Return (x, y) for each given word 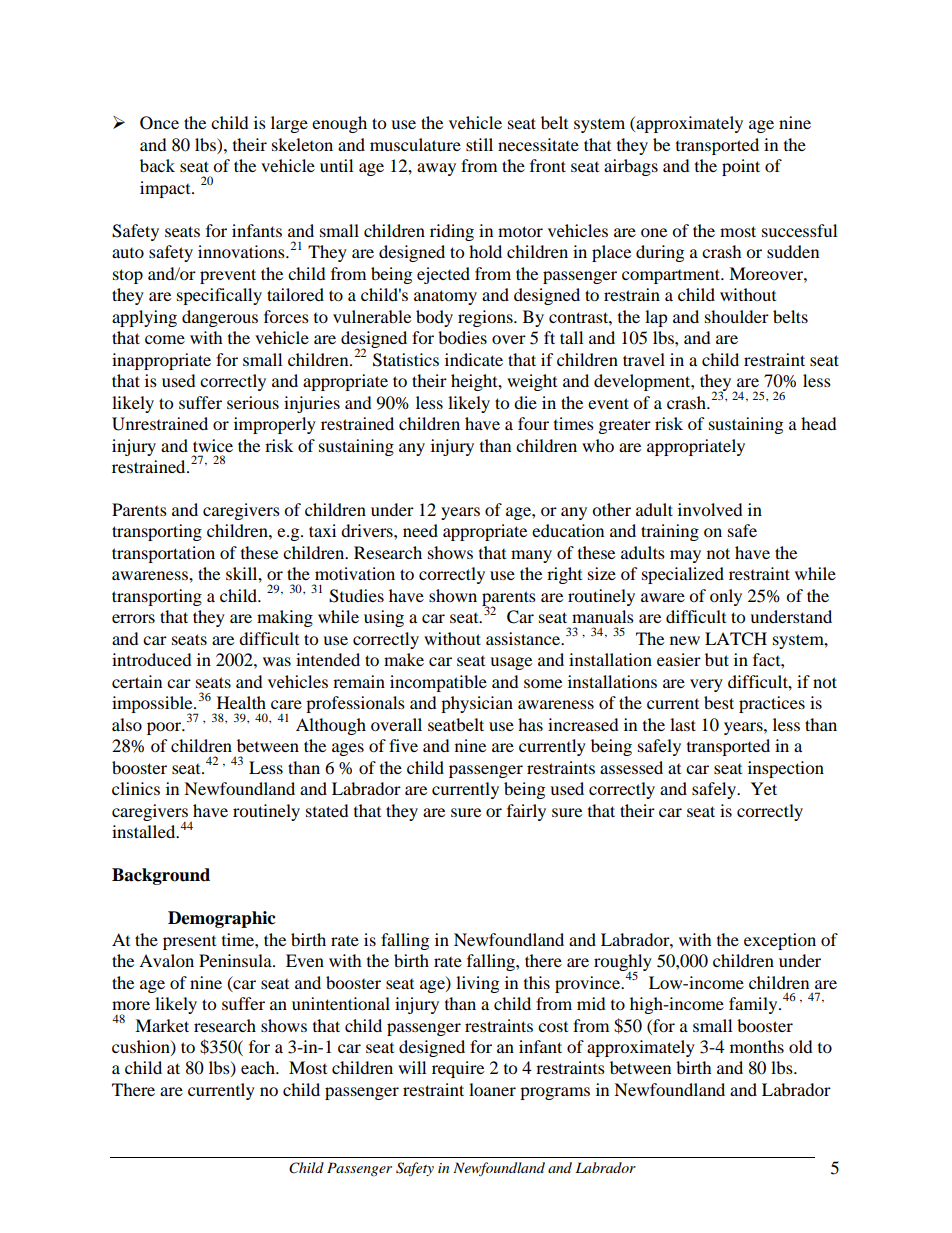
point (741, 167)
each (259, 1067)
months (757, 1046)
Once (159, 123)
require (458, 1069)
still (479, 144)
